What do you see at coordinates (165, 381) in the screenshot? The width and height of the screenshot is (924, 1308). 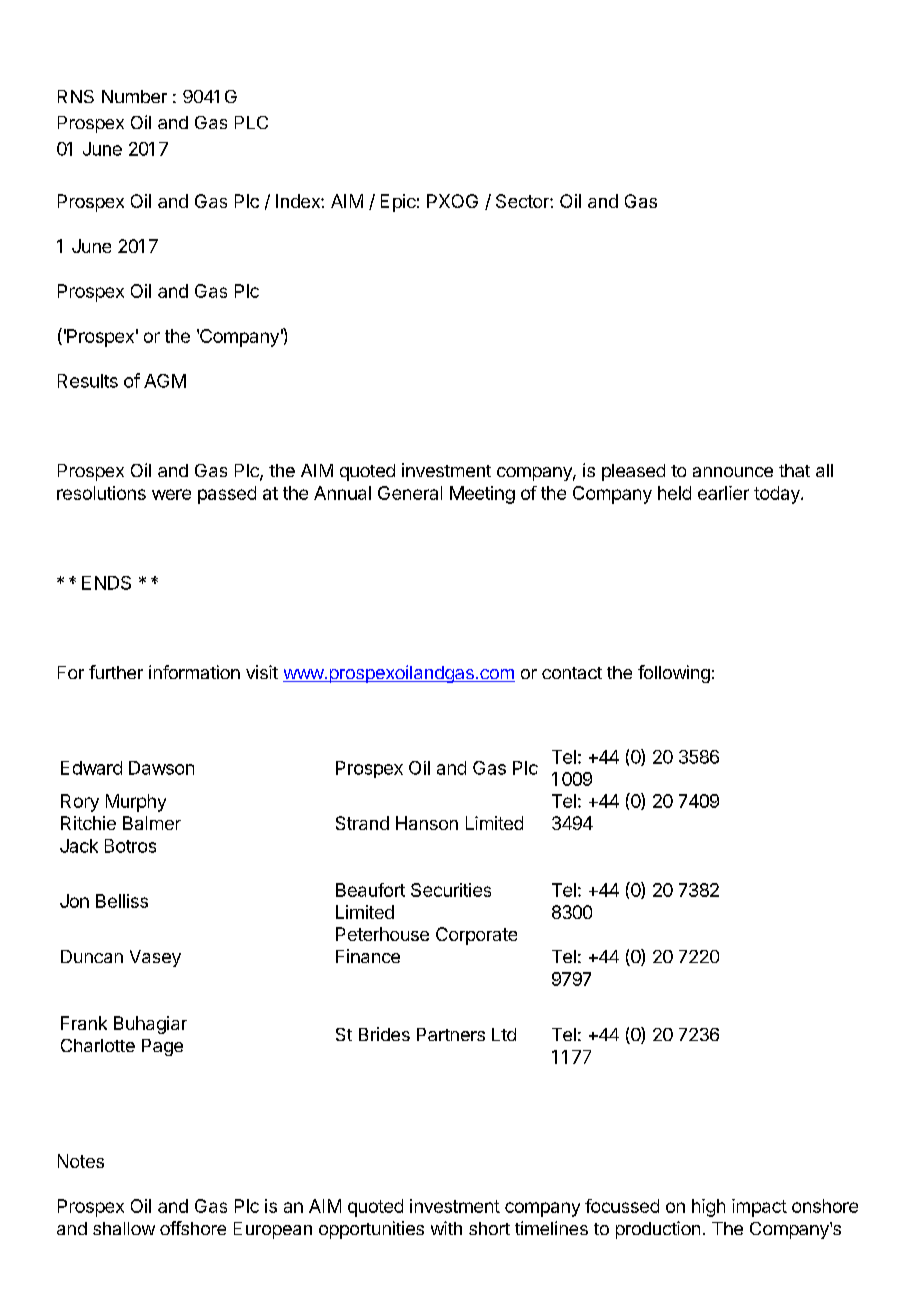 I see `AGM` at bounding box center [165, 381].
